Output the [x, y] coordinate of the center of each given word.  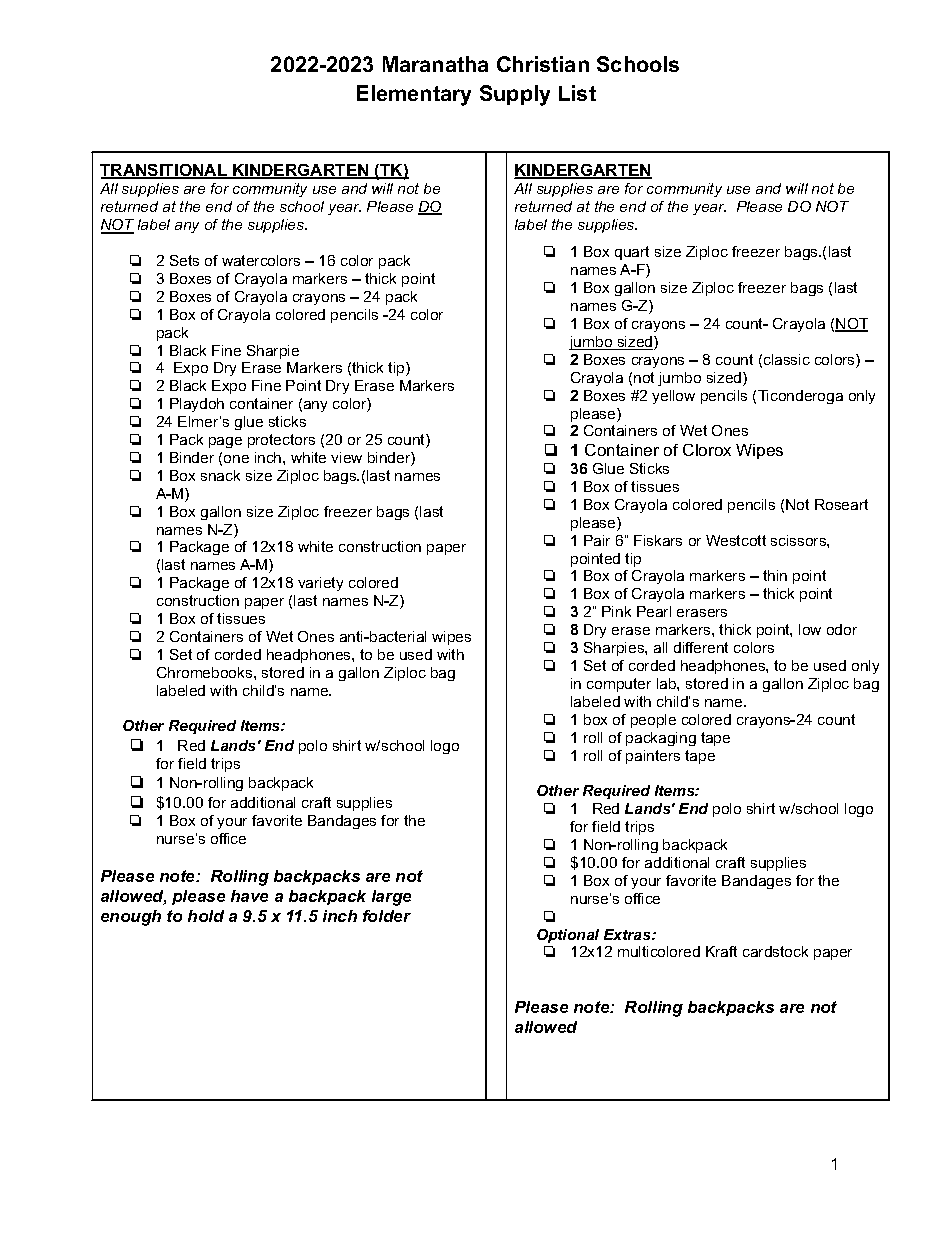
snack [220, 475]
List [577, 93]
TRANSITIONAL [165, 171]
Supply [515, 95]
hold [206, 916]
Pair [597, 540]
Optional [568, 936]
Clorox [707, 450]
